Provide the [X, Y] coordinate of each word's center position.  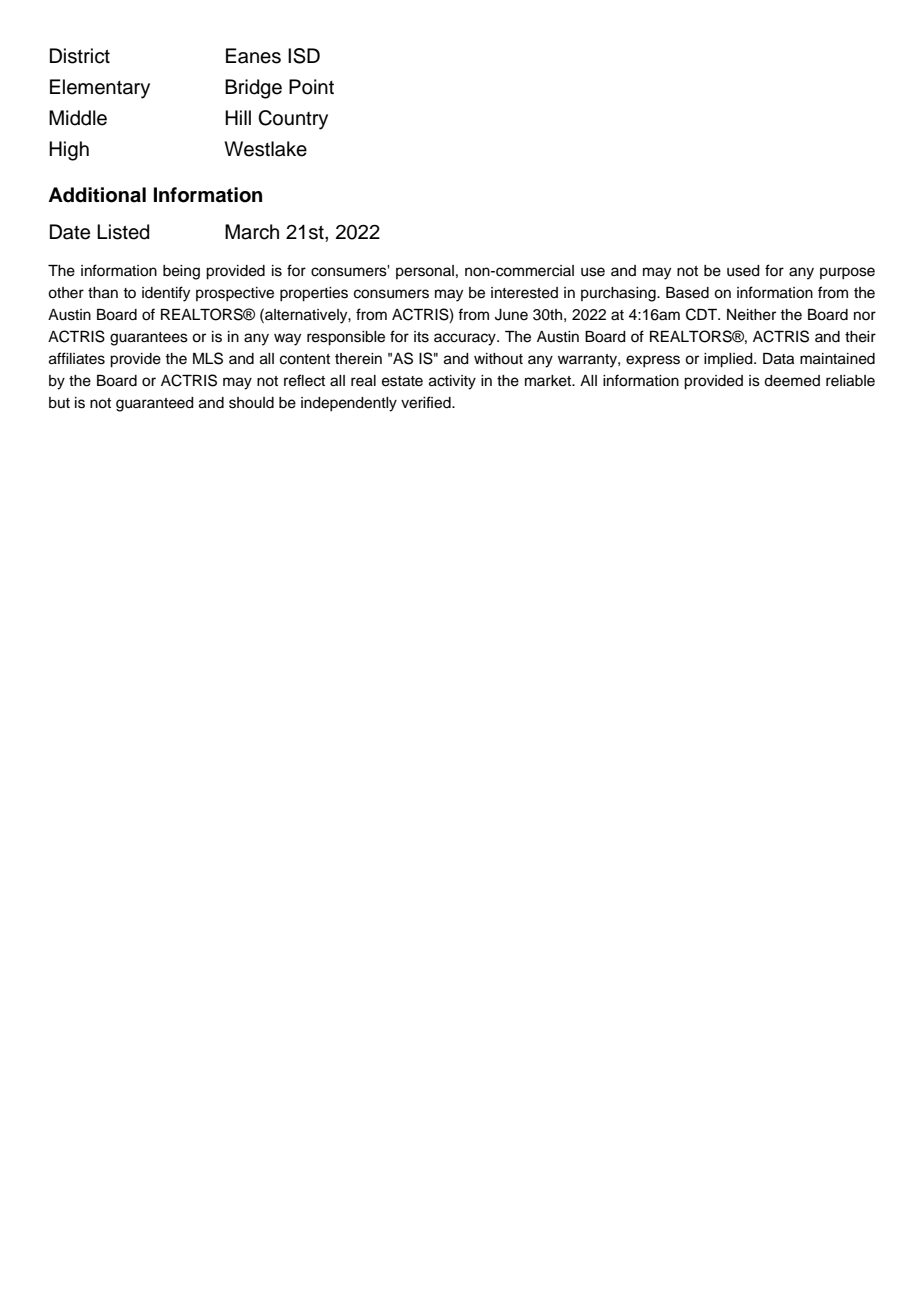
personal [425, 272]
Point [311, 87]
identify [166, 294]
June [511, 315]
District [80, 56]
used [743, 271]
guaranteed [155, 404]
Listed [123, 232]
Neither [751, 315]
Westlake [265, 149]
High [69, 151]
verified [427, 402]
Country [293, 120]
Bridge [253, 89]
